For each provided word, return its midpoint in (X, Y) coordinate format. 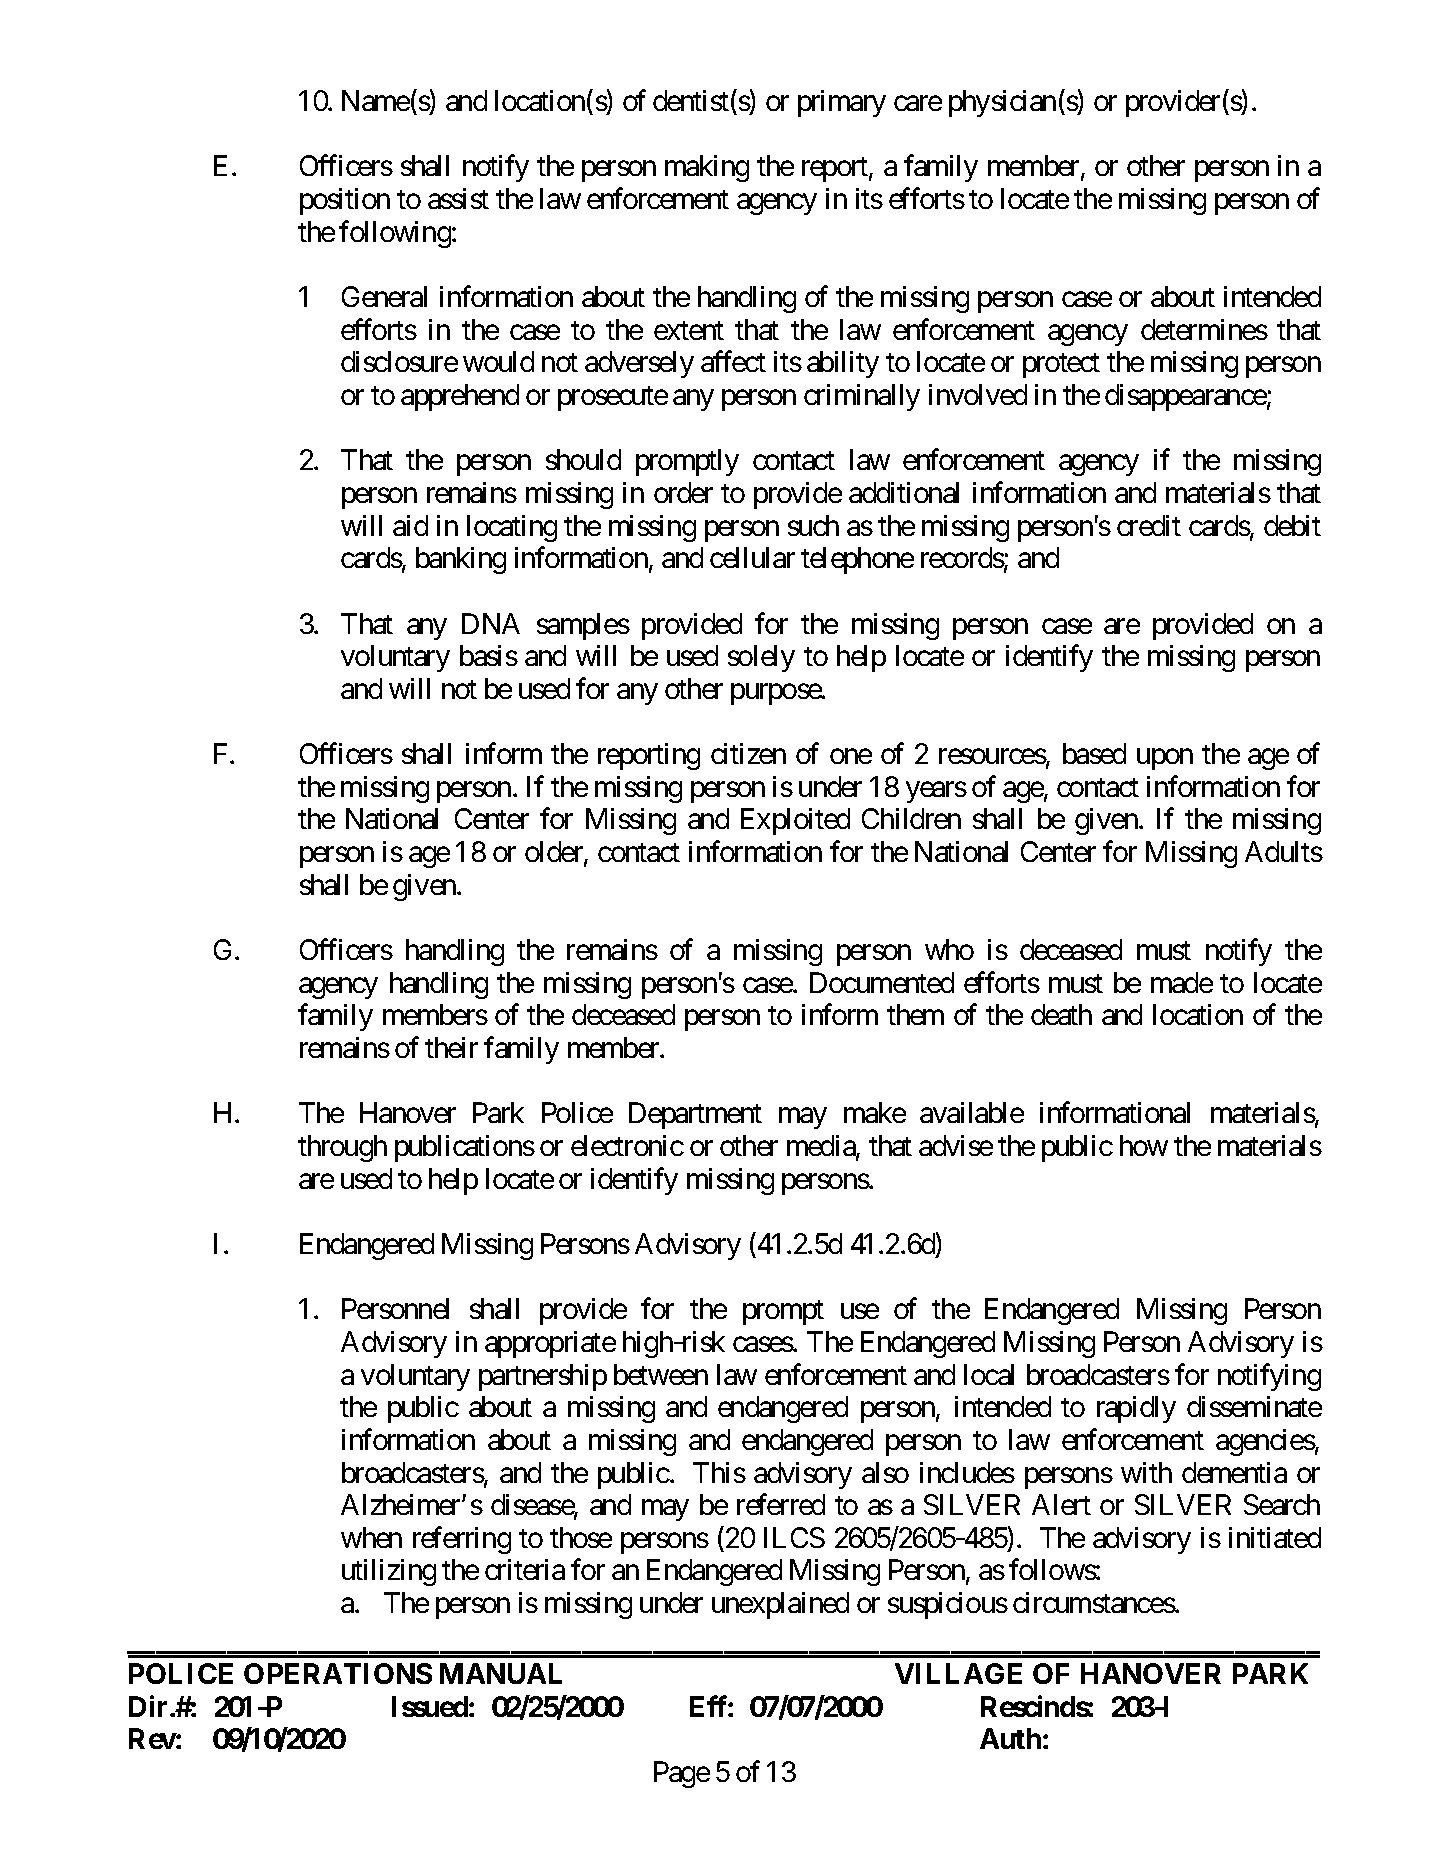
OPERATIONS (338, 1673)
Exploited (795, 821)
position (345, 201)
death (1061, 1014)
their (451, 1047)
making (707, 168)
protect (1061, 366)
